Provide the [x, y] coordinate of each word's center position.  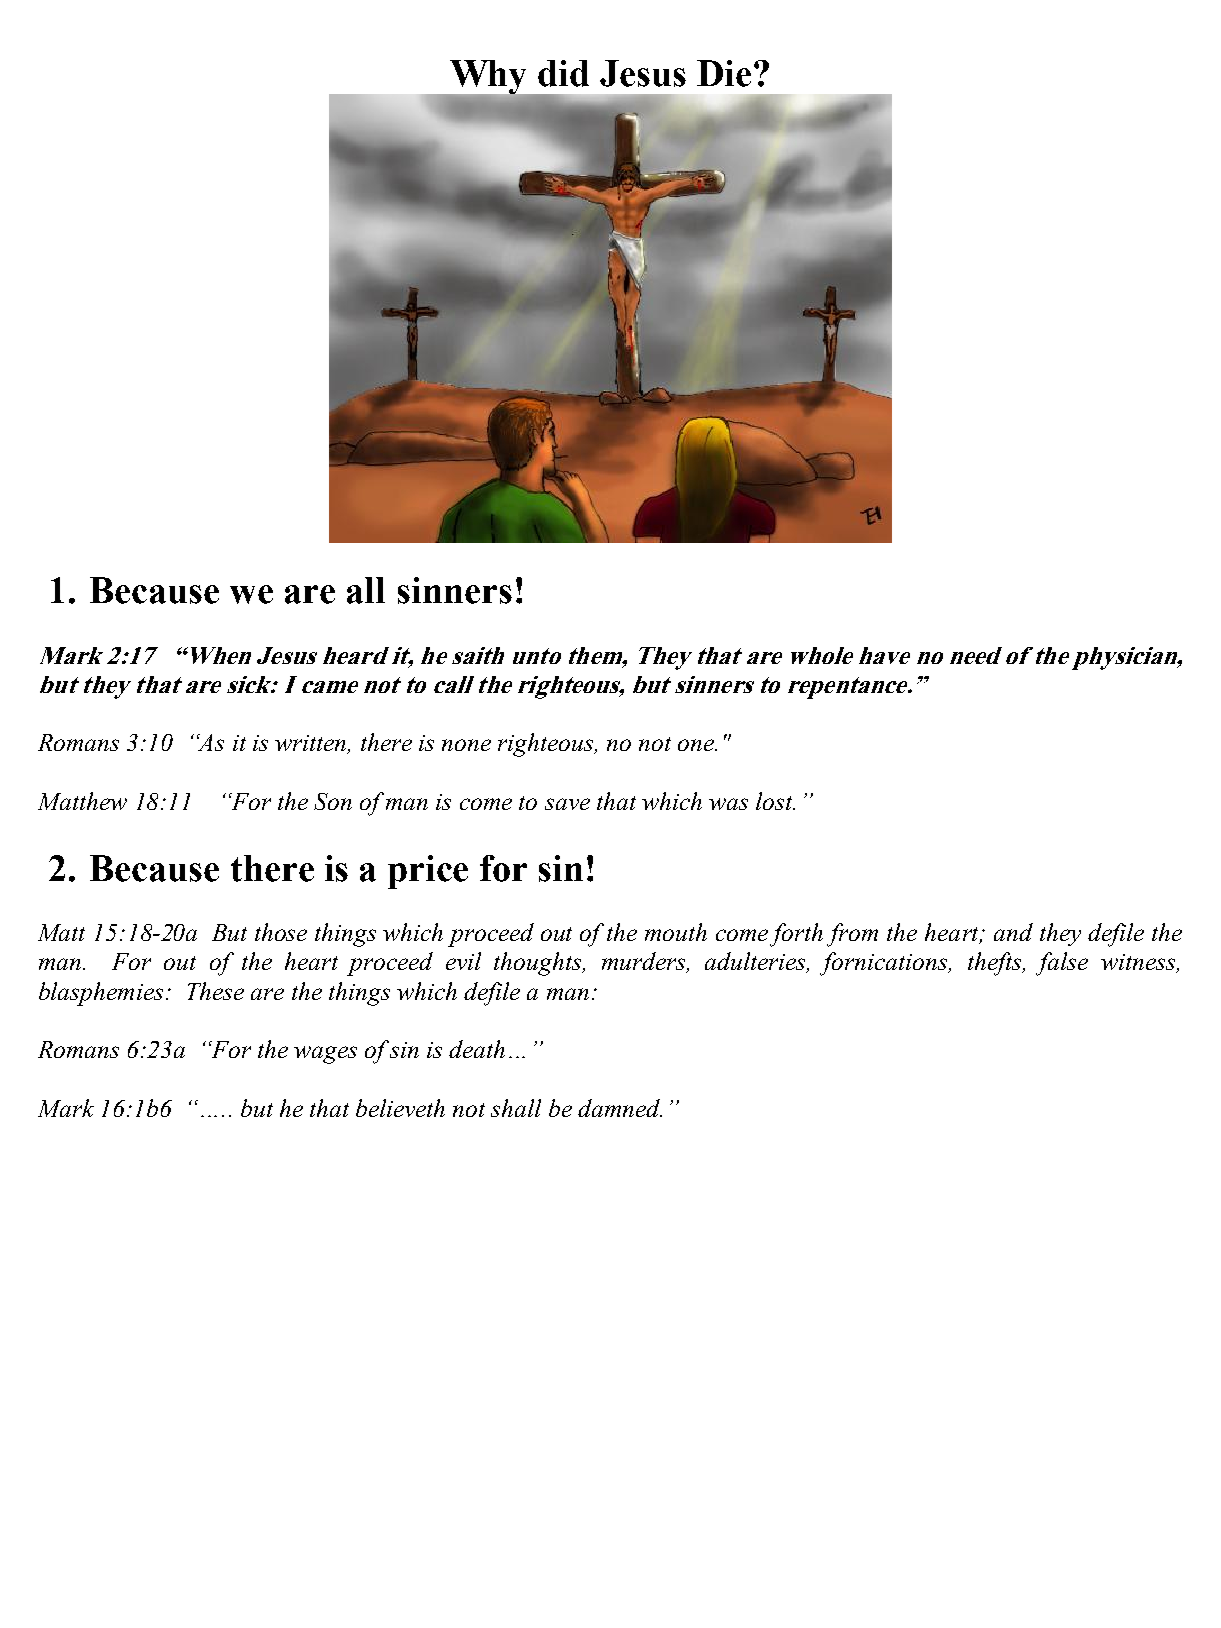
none [466, 745]
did [563, 73]
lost [775, 801]
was [728, 804]
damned [620, 1108]
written [312, 744]
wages [325, 1055]
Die [724, 73]
